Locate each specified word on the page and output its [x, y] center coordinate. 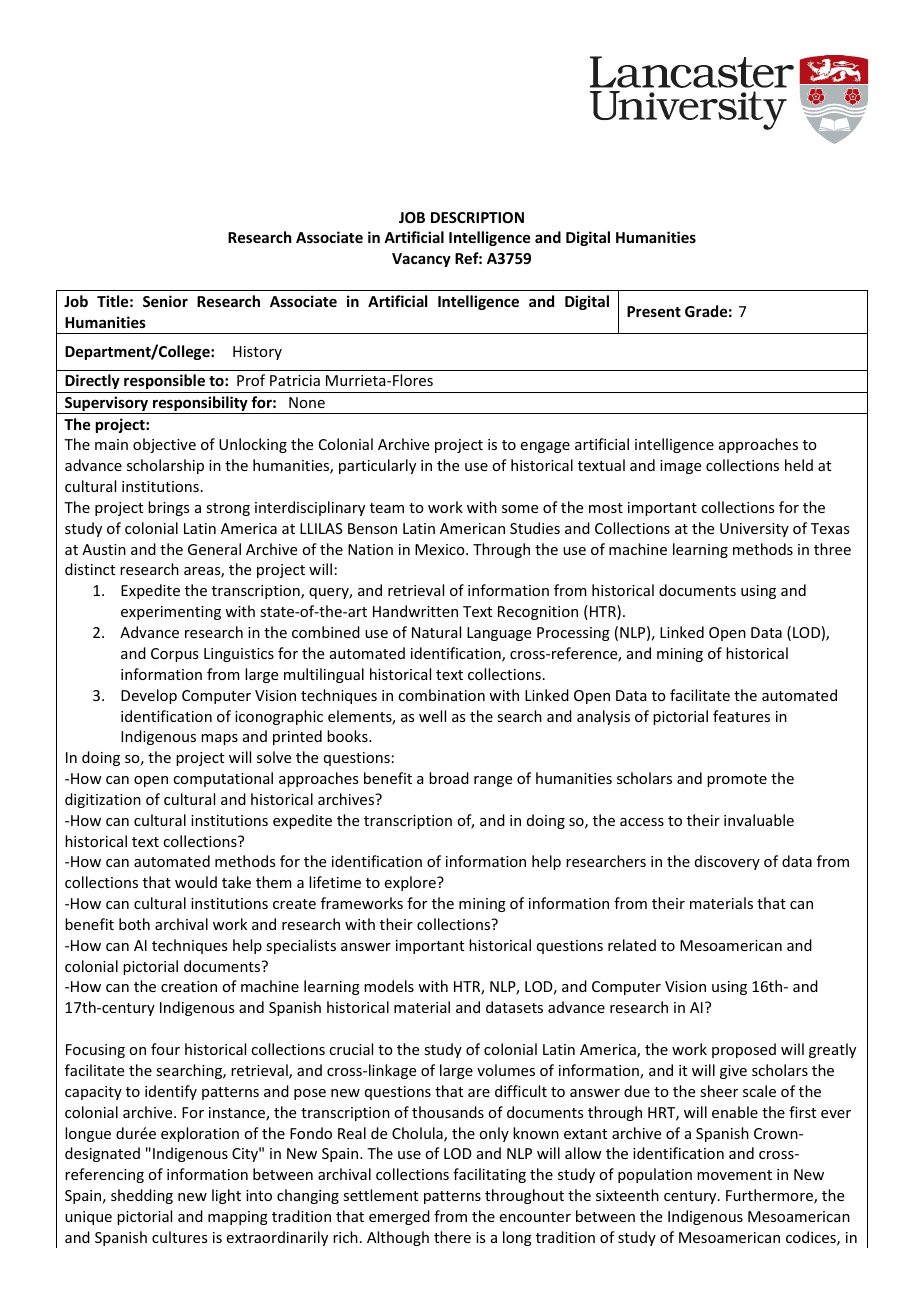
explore [411, 883]
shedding [142, 1196]
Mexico [441, 549]
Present [654, 311]
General [214, 549]
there [452, 1237]
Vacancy [421, 260]
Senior [165, 301]
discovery [727, 862]
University [754, 530]
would [196, 882]
